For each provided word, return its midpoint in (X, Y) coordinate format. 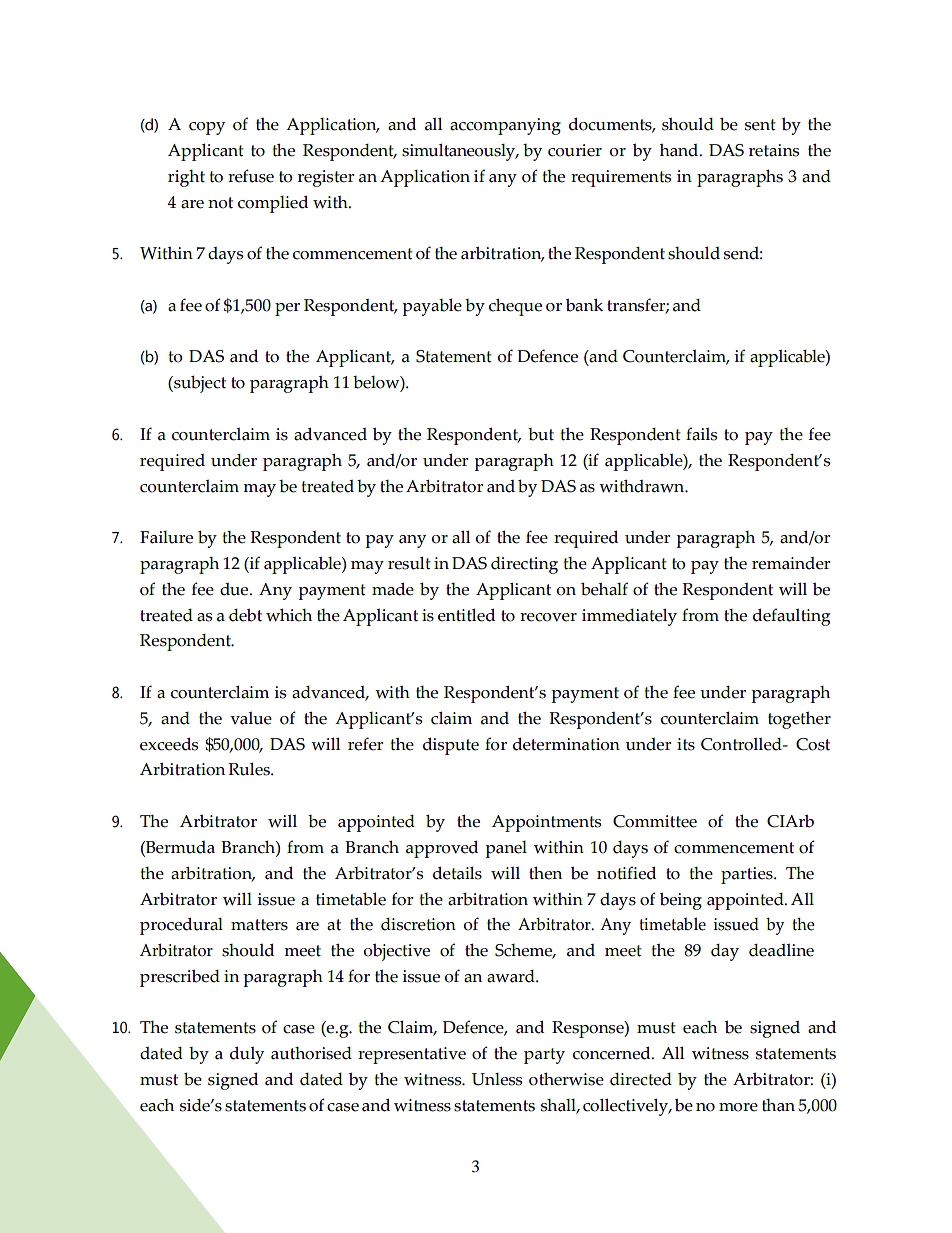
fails (701, 434)
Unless (497, 1079)
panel (506, 849)
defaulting (791, 617)
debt (245, 615)
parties (748, 875)
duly (247, 1055)
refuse (251, 176)
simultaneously (460, 152)
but (541, 434)
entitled (466, 615)
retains (774, 150)
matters (259, 925)
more (738, 1107)
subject (199, 384)
